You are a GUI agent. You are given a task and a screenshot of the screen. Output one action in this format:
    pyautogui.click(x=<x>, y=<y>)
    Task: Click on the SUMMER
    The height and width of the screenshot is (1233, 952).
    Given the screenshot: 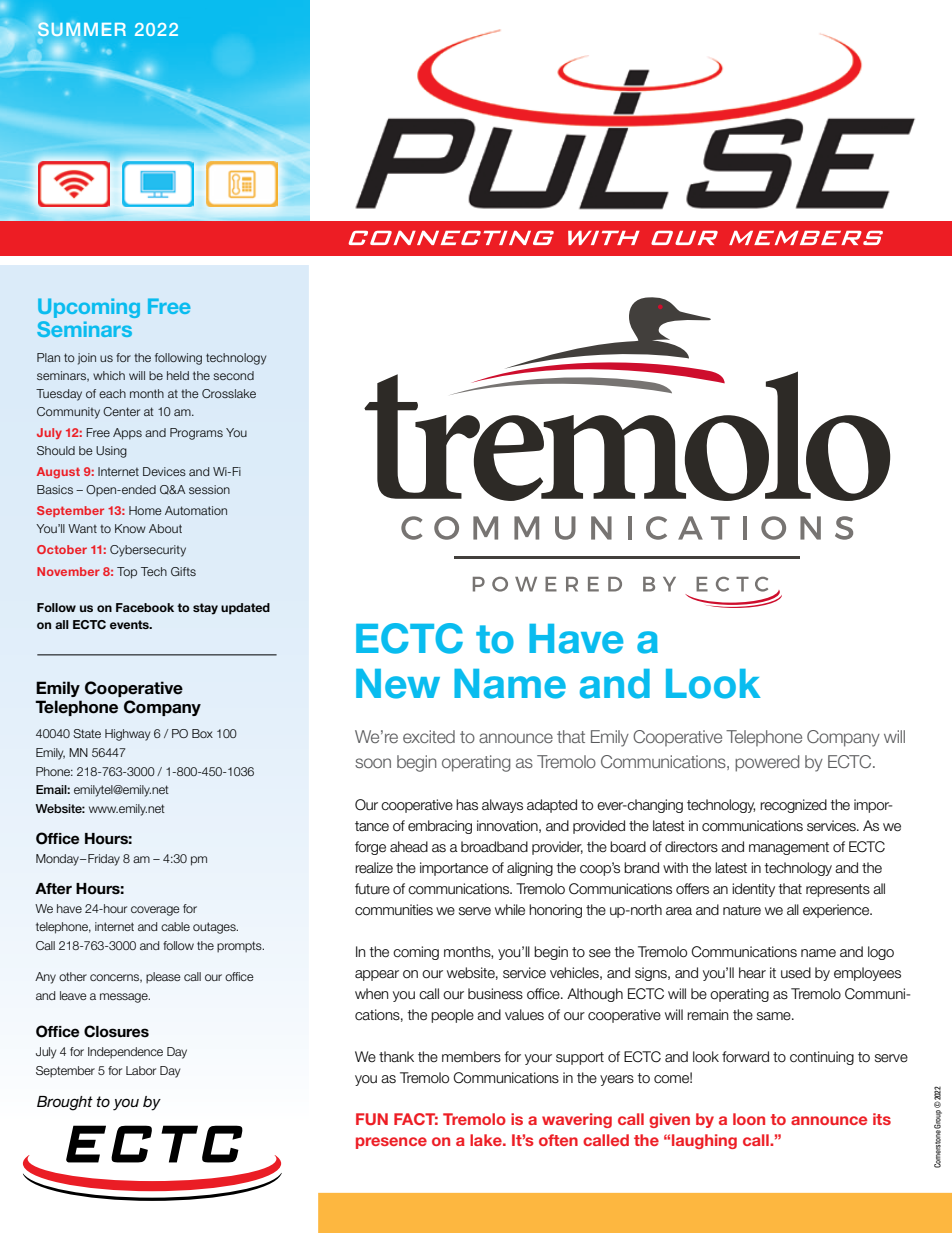 What is the action you would take?
    pyautogui.click(x=81, y=29)
